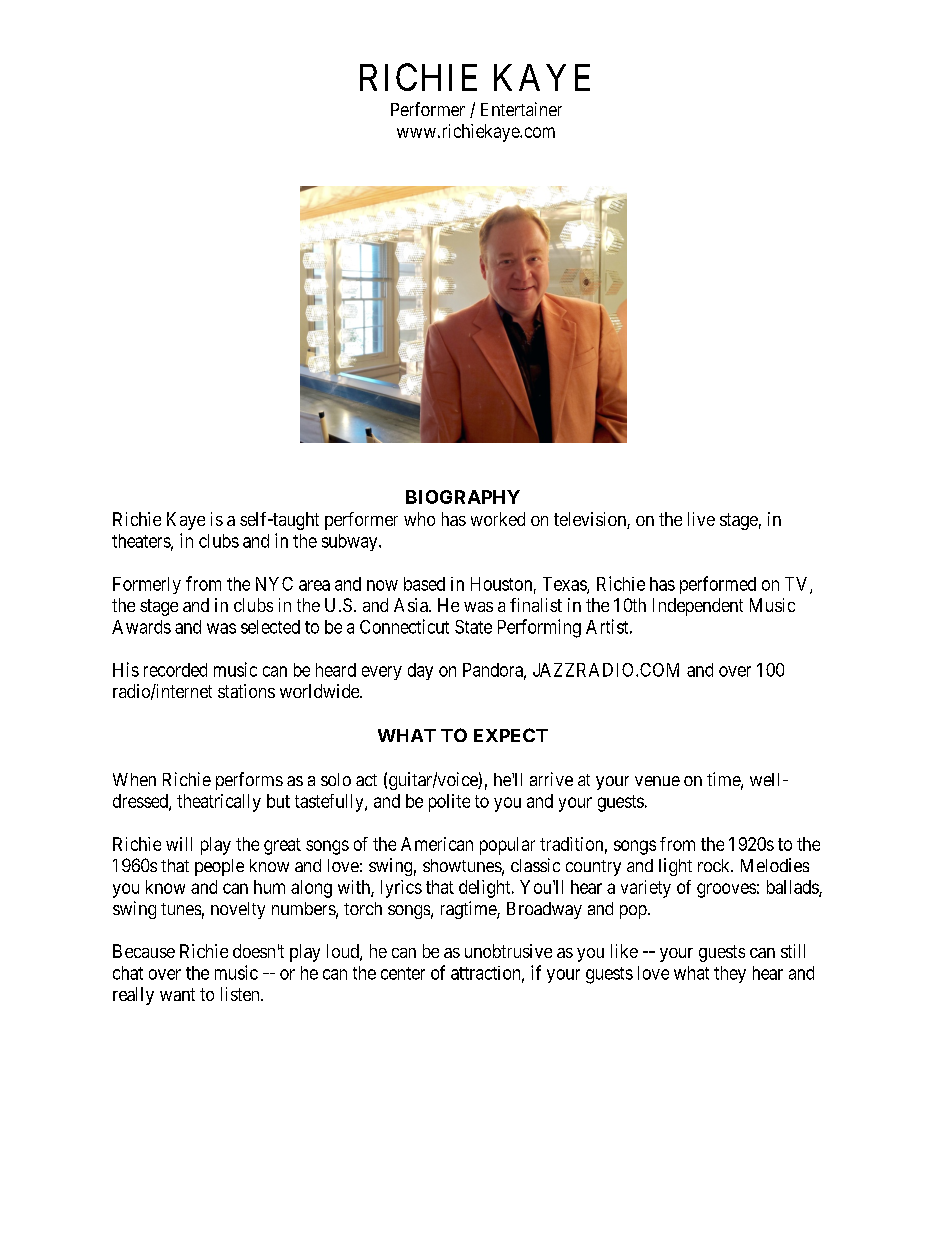  I want to click on Formerly, so click(147, 585).
